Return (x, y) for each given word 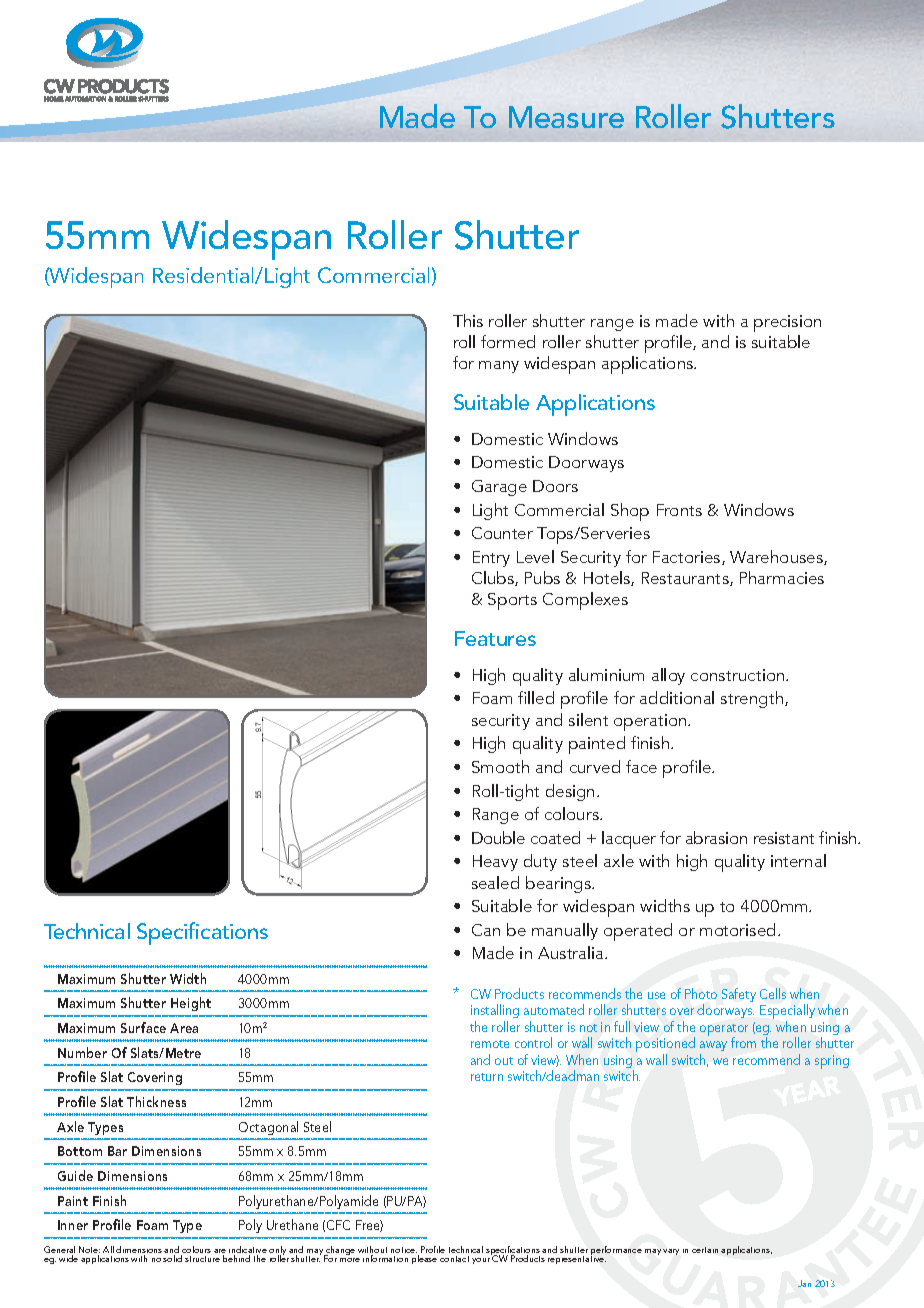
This (468, 320)
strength (753, 699)
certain (705, 1250)
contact (454, 1259)
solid (172, 1258)
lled (541, 697)
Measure (566, 117)
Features (495, 638)
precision (787, 323)
